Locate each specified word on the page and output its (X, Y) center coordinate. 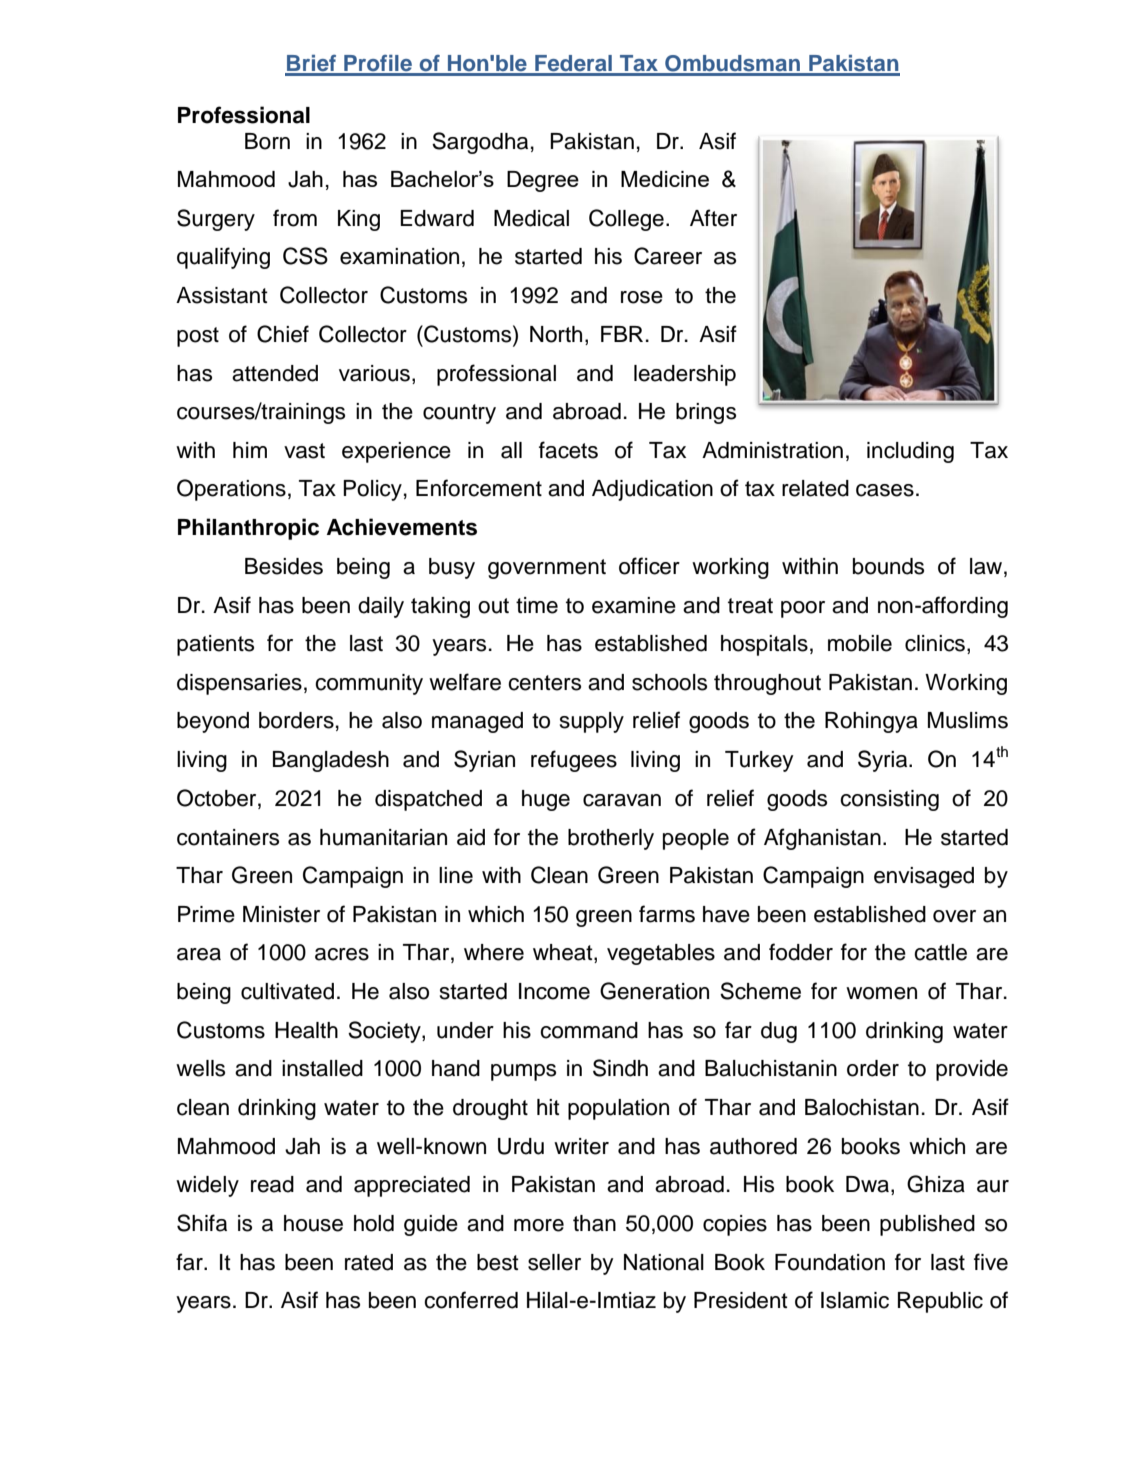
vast (304, 451)
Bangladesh (331, 761)
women (881, 993)
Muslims (968, 720)
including (910, 452)
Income (554, 991)
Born (267, 141)
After (713, 218)
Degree (543, 181)
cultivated (287, 991)
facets (568, 450)
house (313, 1223)
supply (592, 722)
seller (554, 1262)
